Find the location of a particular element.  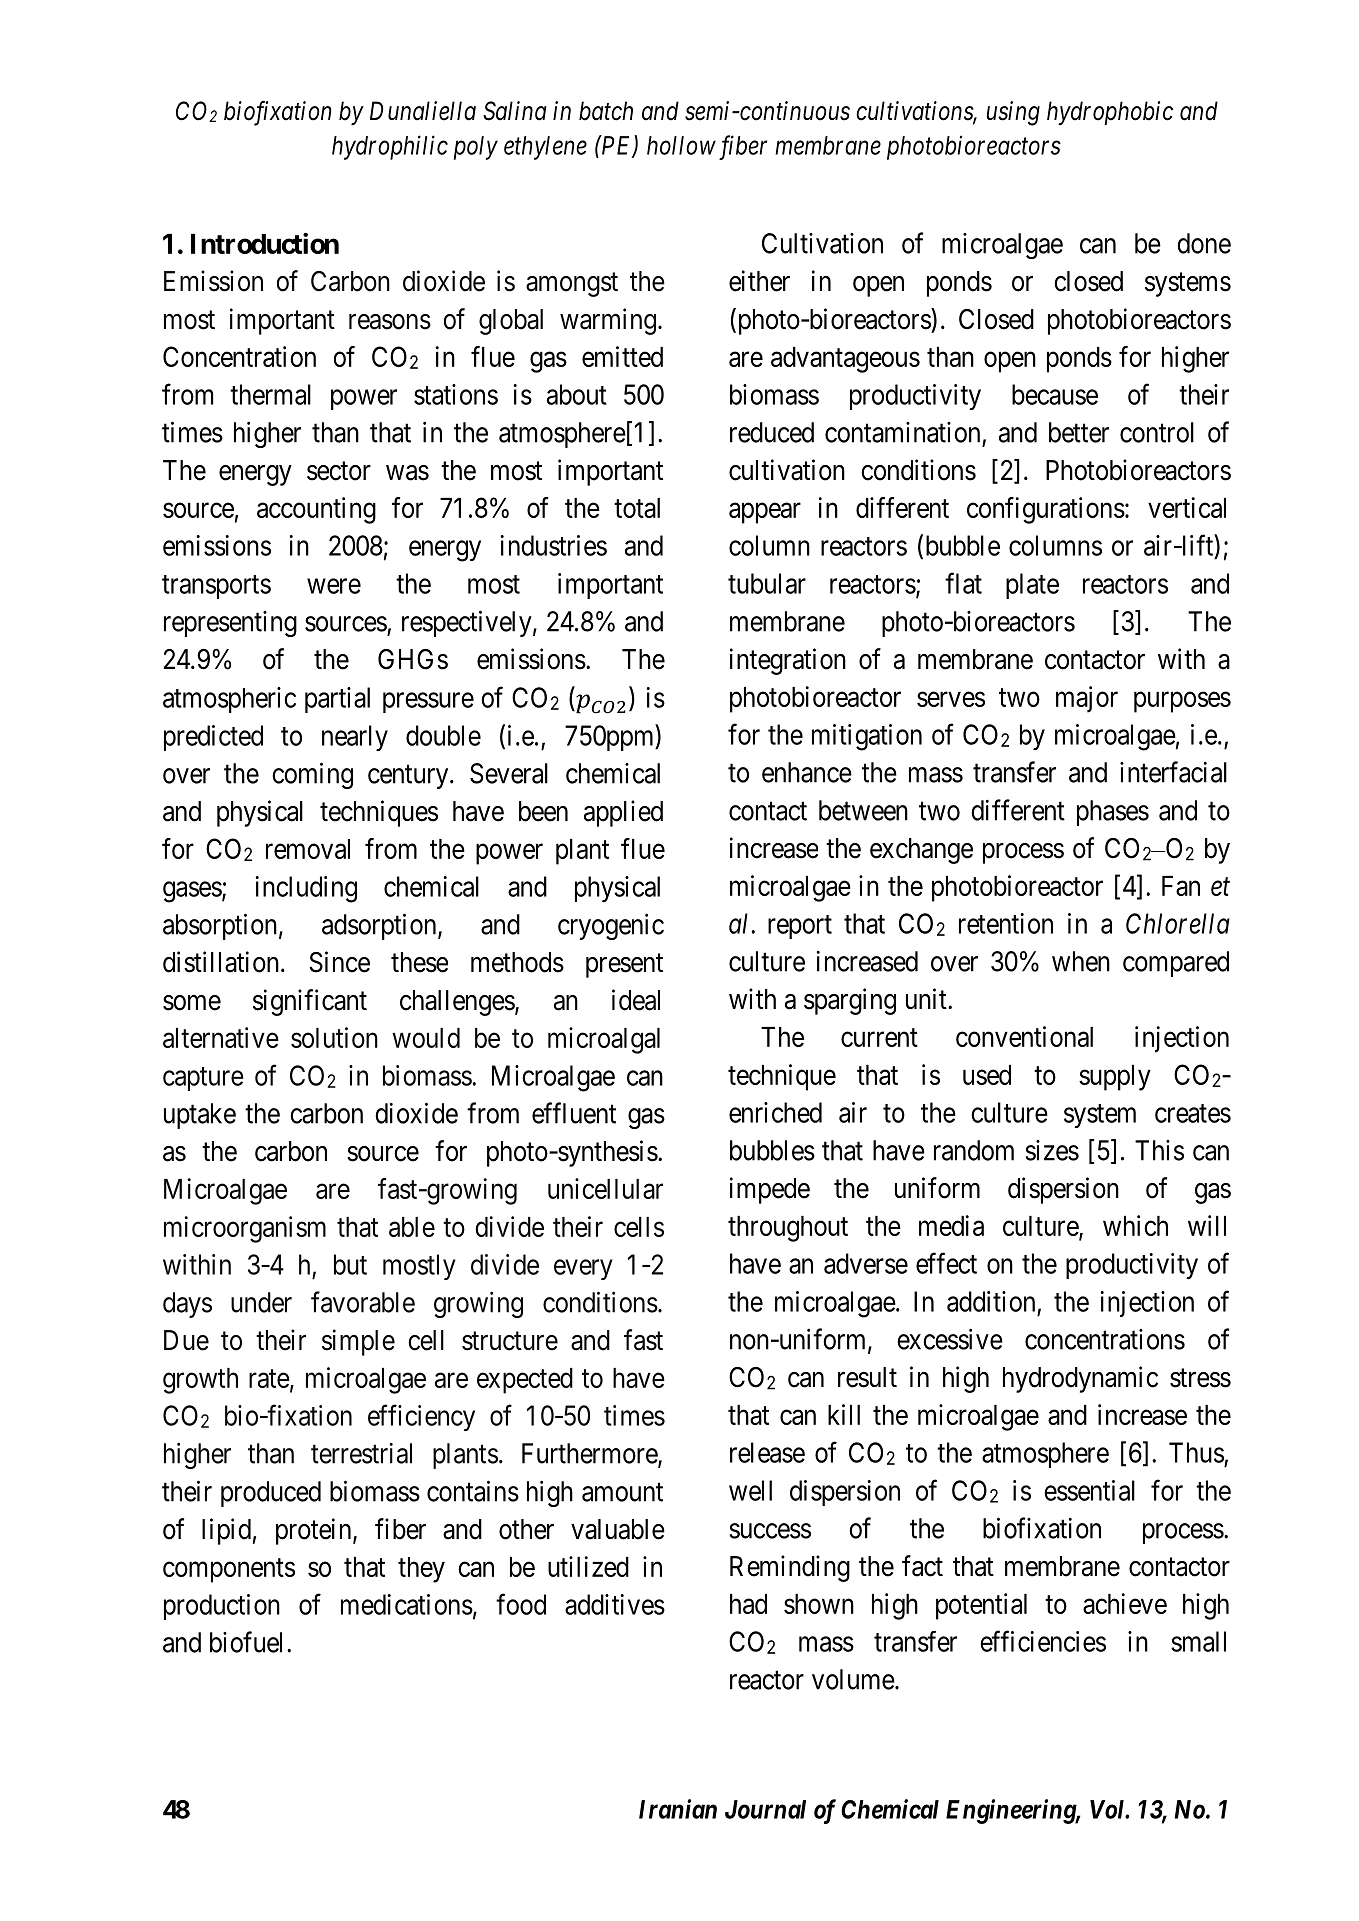

which is located at coordinates (1135, 1225).
